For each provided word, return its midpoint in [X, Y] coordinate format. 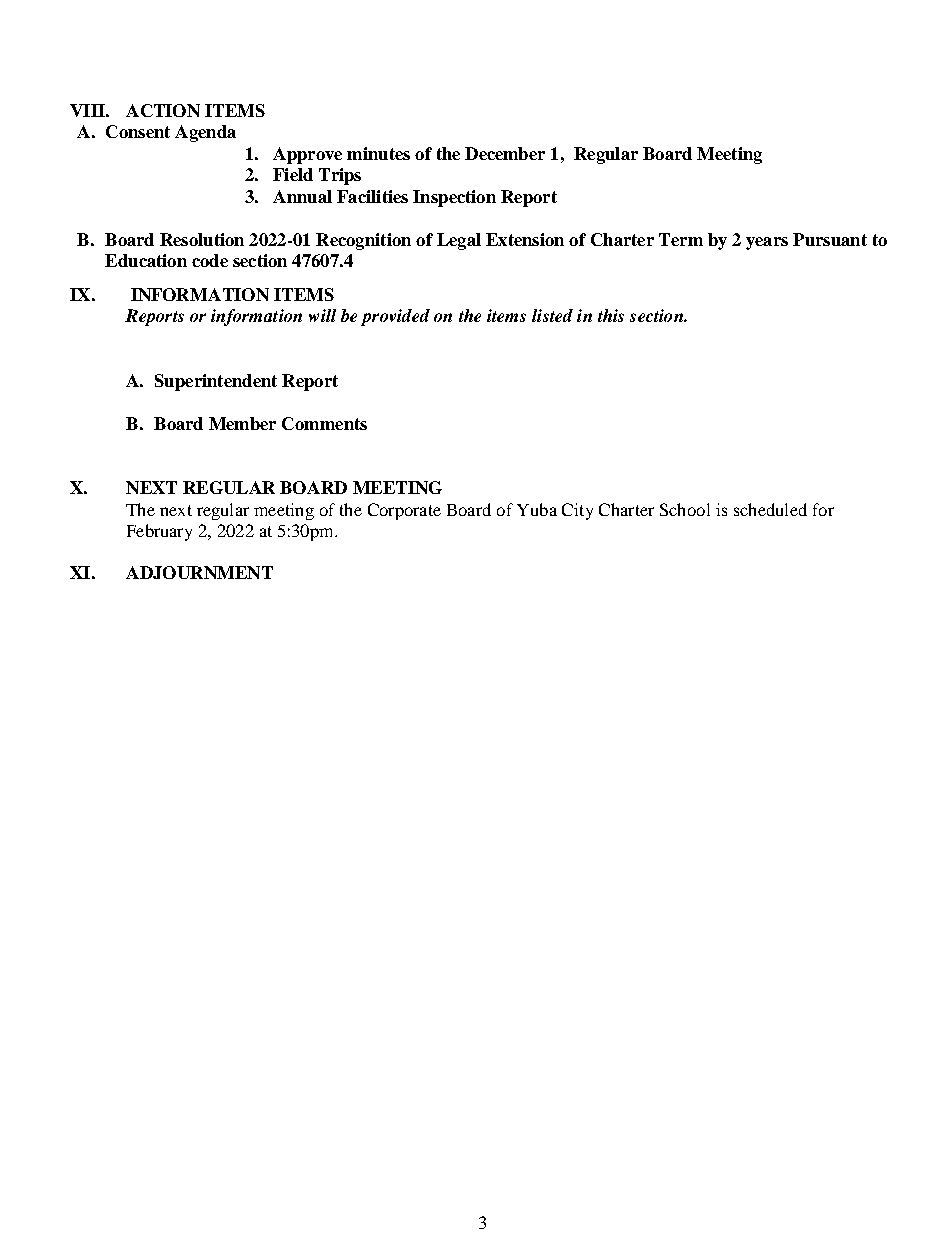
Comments [324, 423]
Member [242, 423]
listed [552, 315]
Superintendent [216, 382]
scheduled [770, 509]
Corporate [404, 511]
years [767, 243]
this [611, 315]
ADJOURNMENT [199, 572]
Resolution [202, 239]
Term [681, 239]
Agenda [205, 133]
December [505, 153]
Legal [459, 241]
